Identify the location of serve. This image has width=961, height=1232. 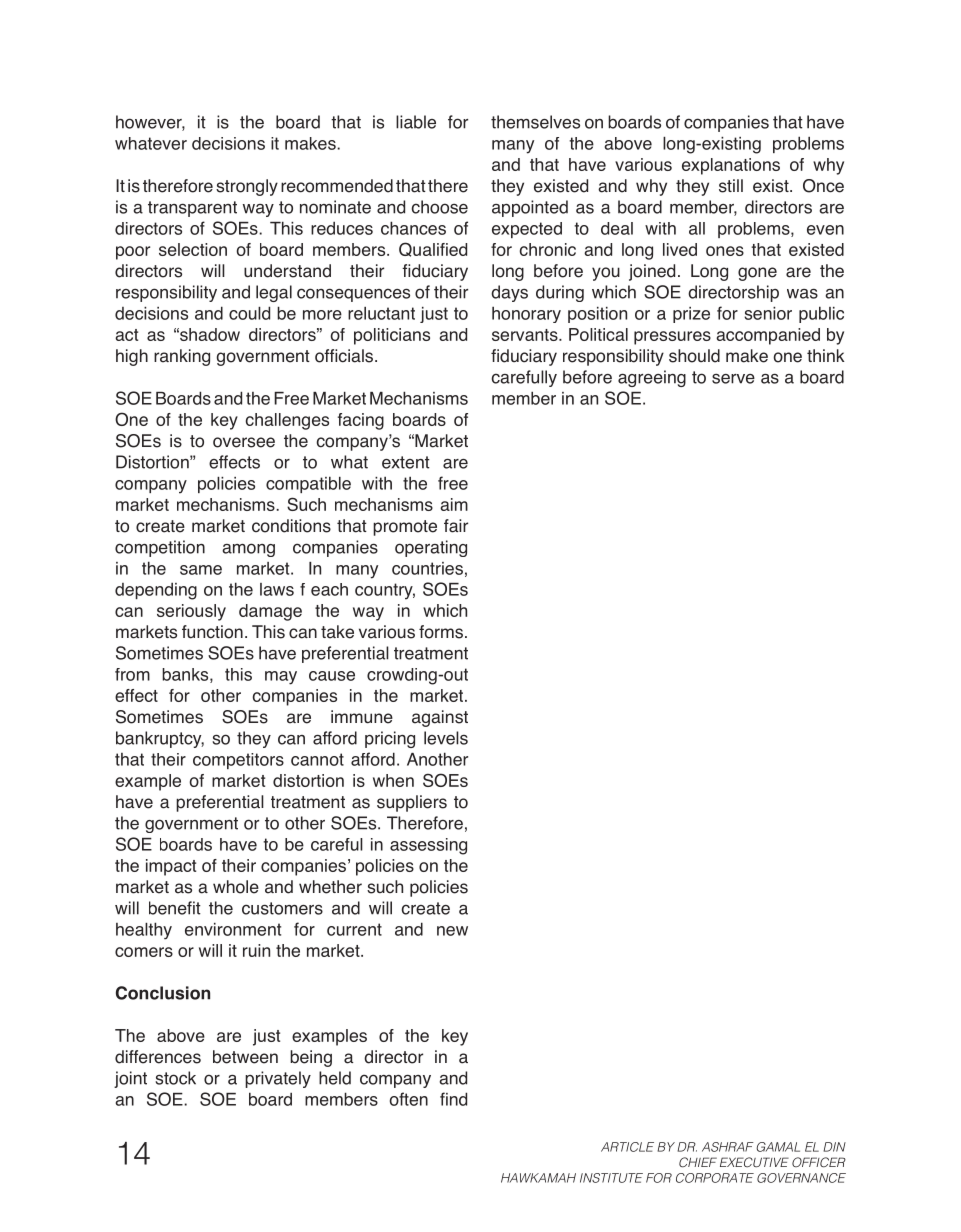
(733, 379).
